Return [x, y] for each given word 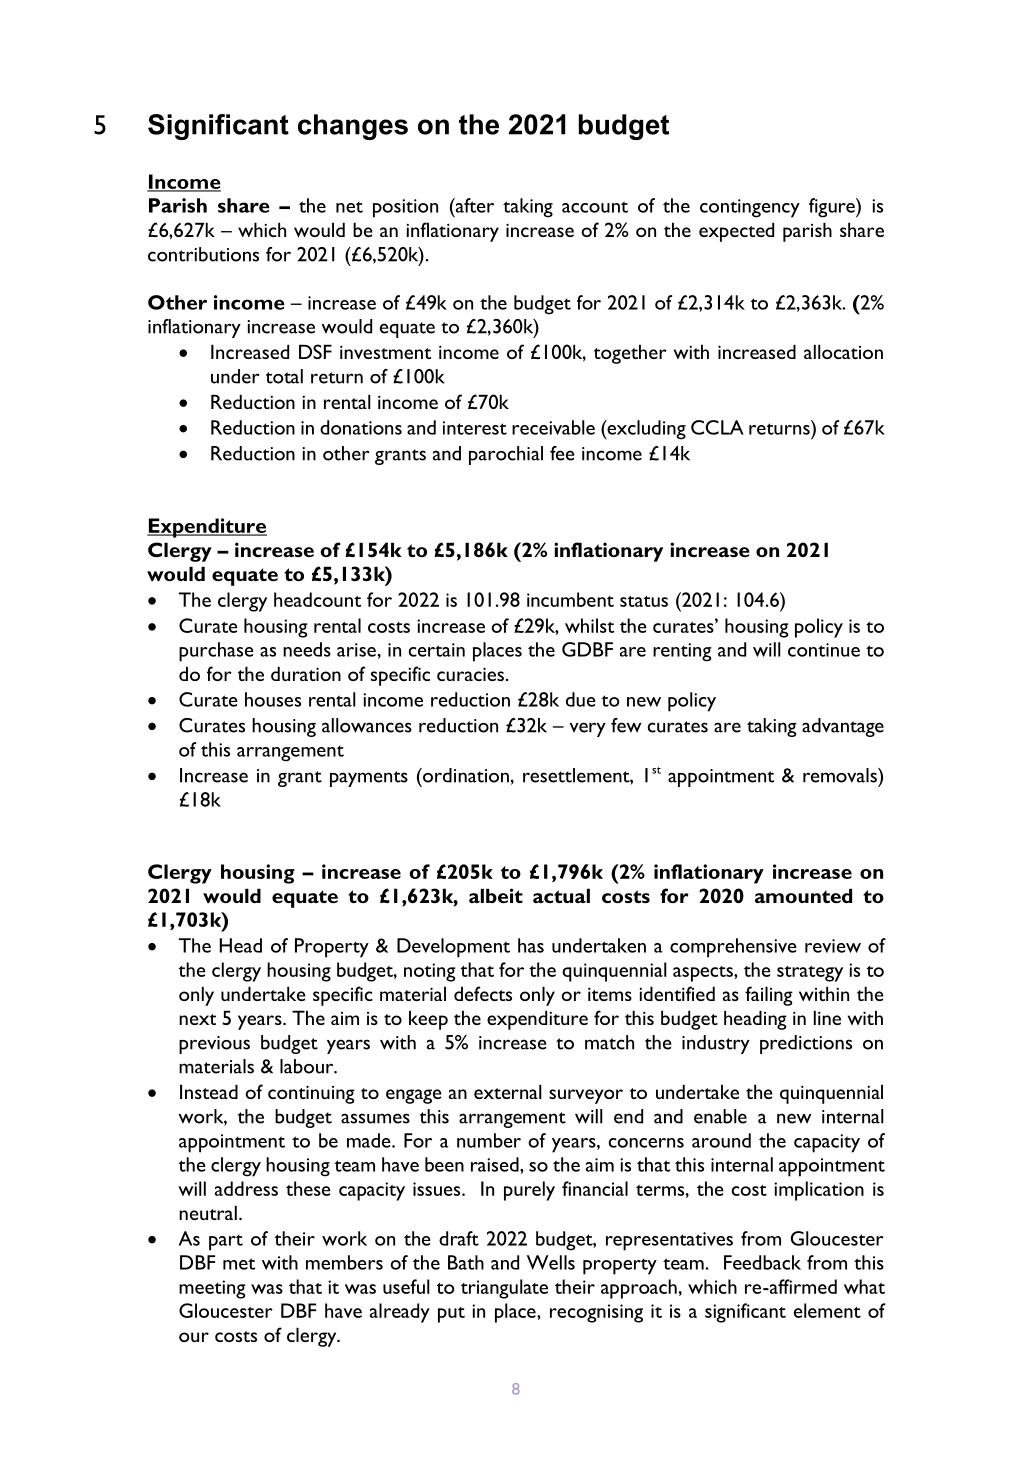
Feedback [762, 1262]
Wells [551, 1262]
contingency [750, 208]
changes [353, 127]
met [239, 1264]
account [595, 207]
